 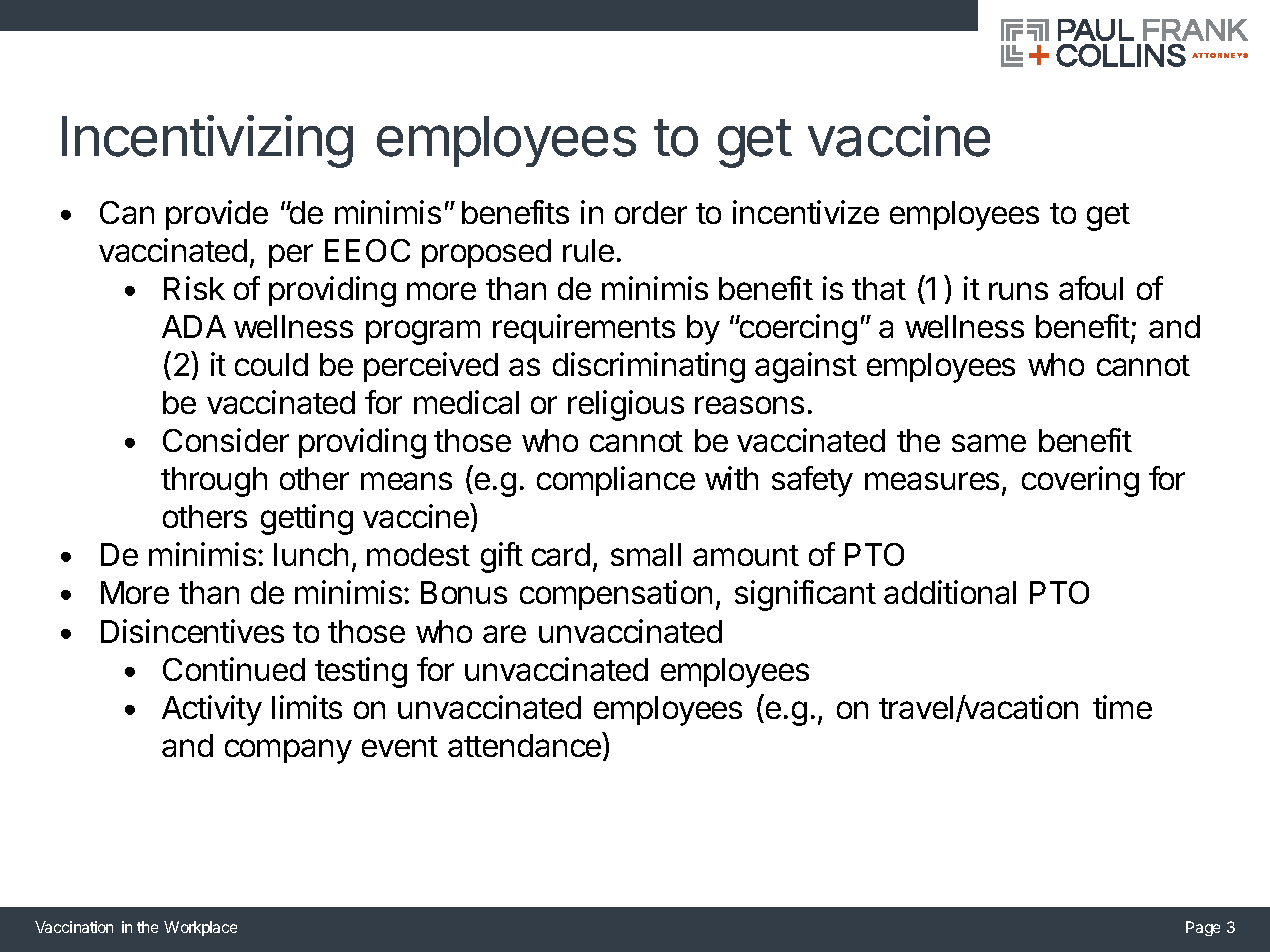 What do you see at coordinates (646, 554) in the screenshot?
I see `small` at bounding box center [646, 554].
